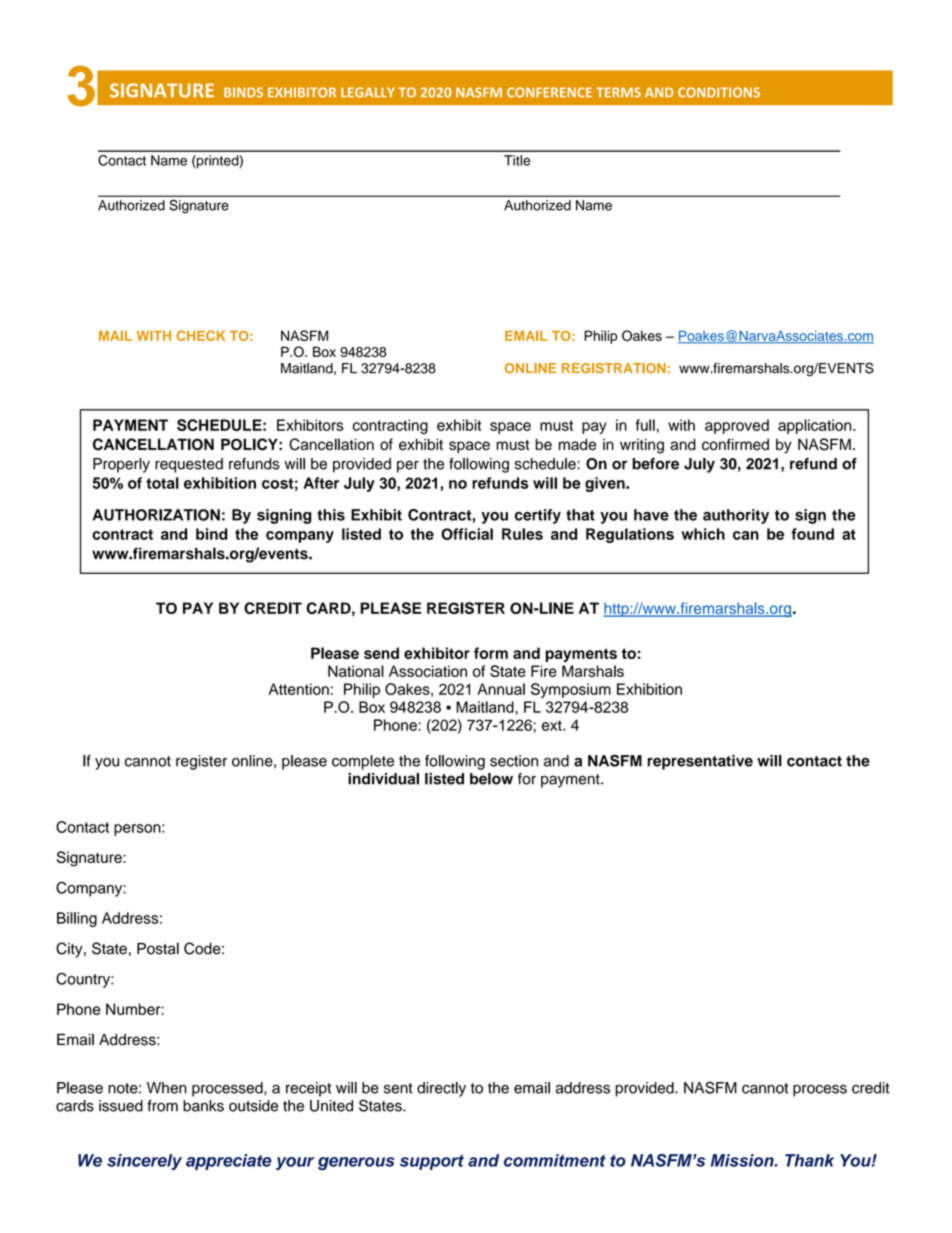 The image size is (952, 1233). What do you see at coordinates (737, 426) in the screenshot?
I see `approved` at bounding box center [737, 426].
